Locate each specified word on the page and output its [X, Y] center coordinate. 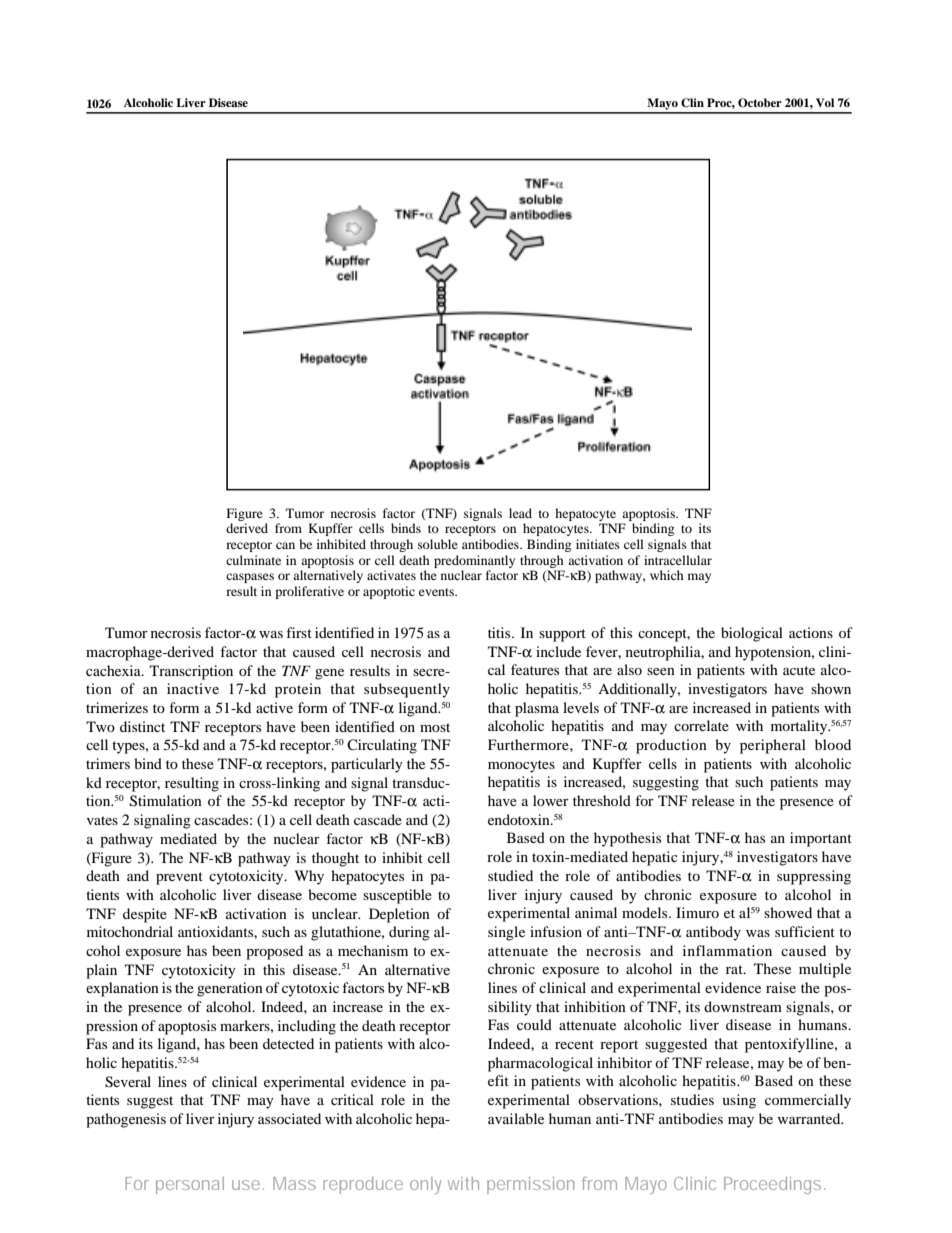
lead [520, 513]
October [760, 102]
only [425, 1185]
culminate [253, 560]
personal [190, 1185]
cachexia [114, 670]
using [739, 1101]
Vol [825, 102]
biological [752, 634]
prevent [179, 878]
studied [510, 875]
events [437, 592]
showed [788, 912]
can [285, 545]
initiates [598, 544]
